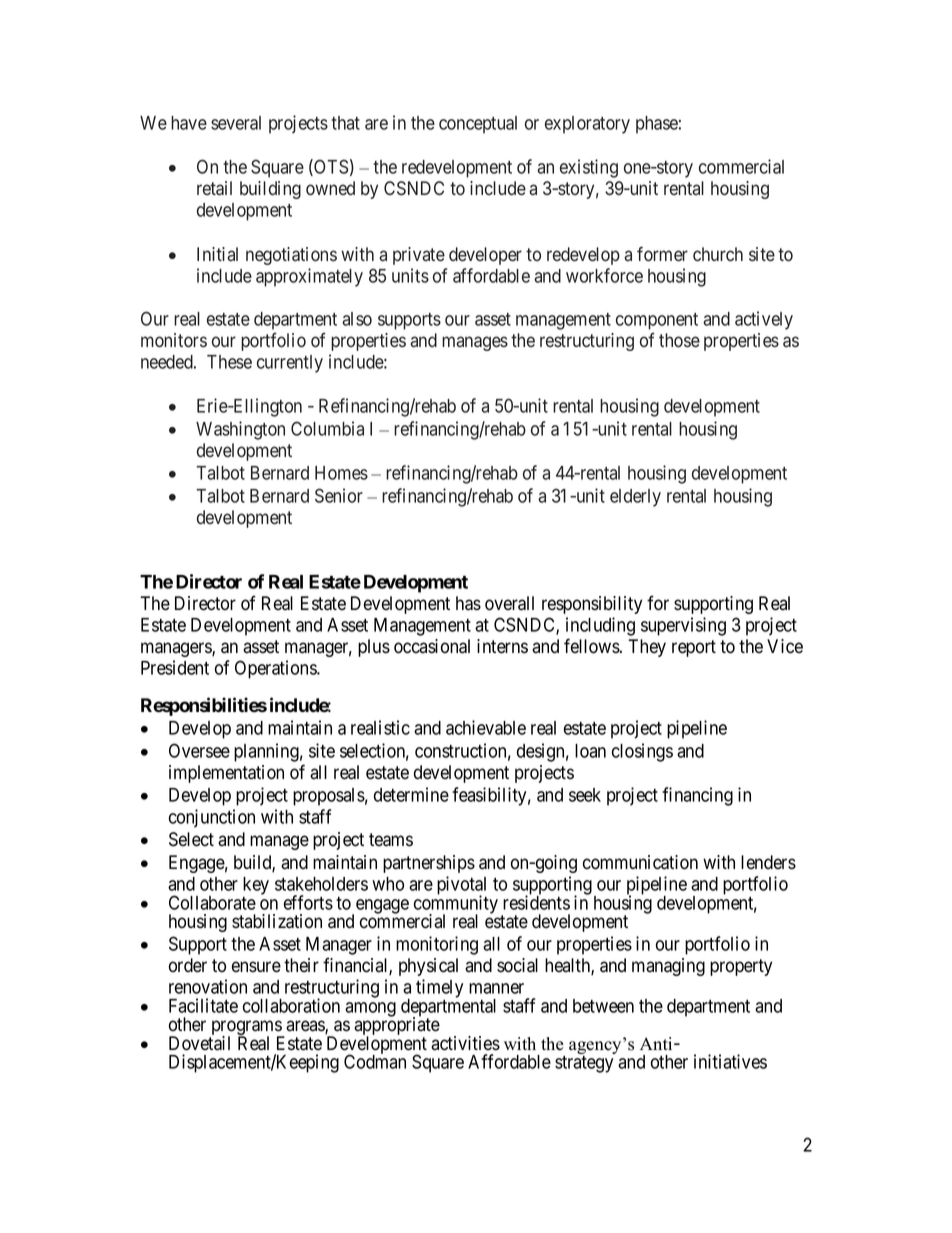 This screenshot has width=952, height=1233. Describe the element at coordinates (589, 168) in the screenshot. I see `existing` at that location.
